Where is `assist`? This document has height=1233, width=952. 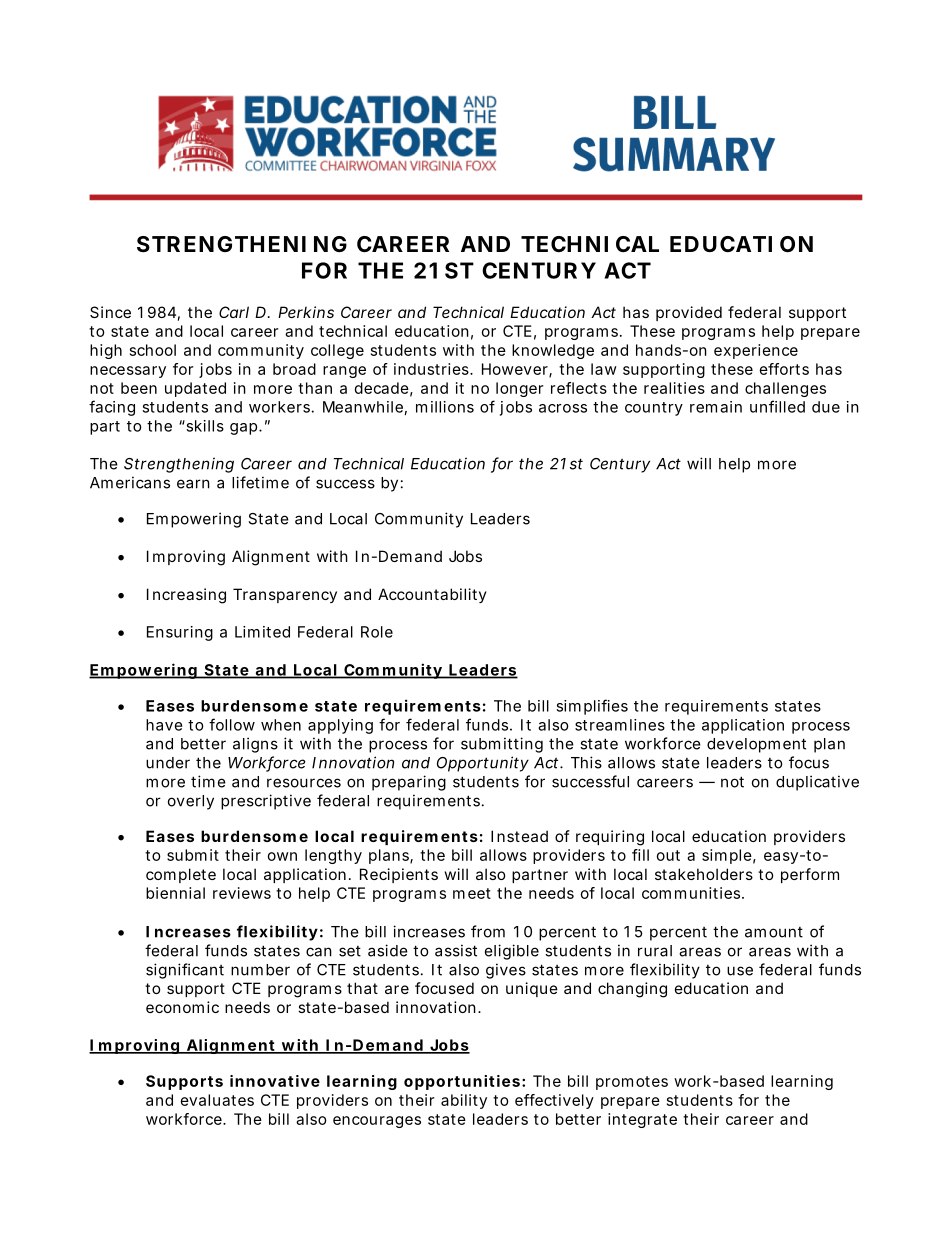 assist is located at coordinates (456, 950).
